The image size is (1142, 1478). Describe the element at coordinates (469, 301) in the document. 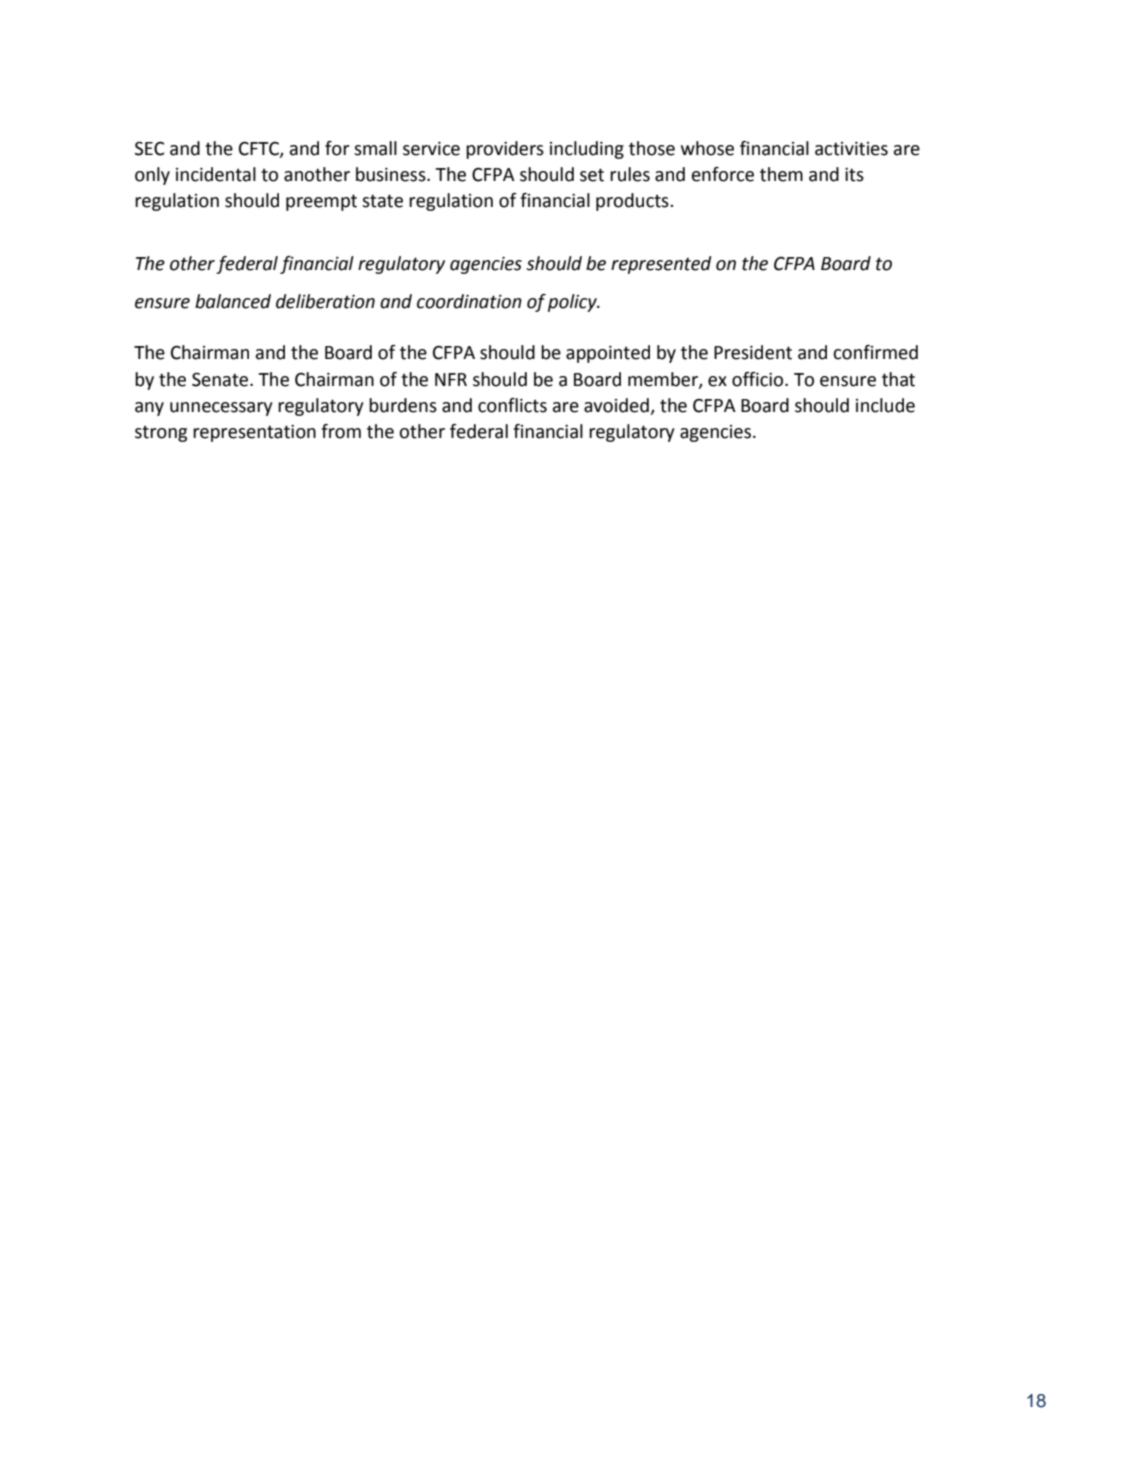

I see `coordination` at that location.
